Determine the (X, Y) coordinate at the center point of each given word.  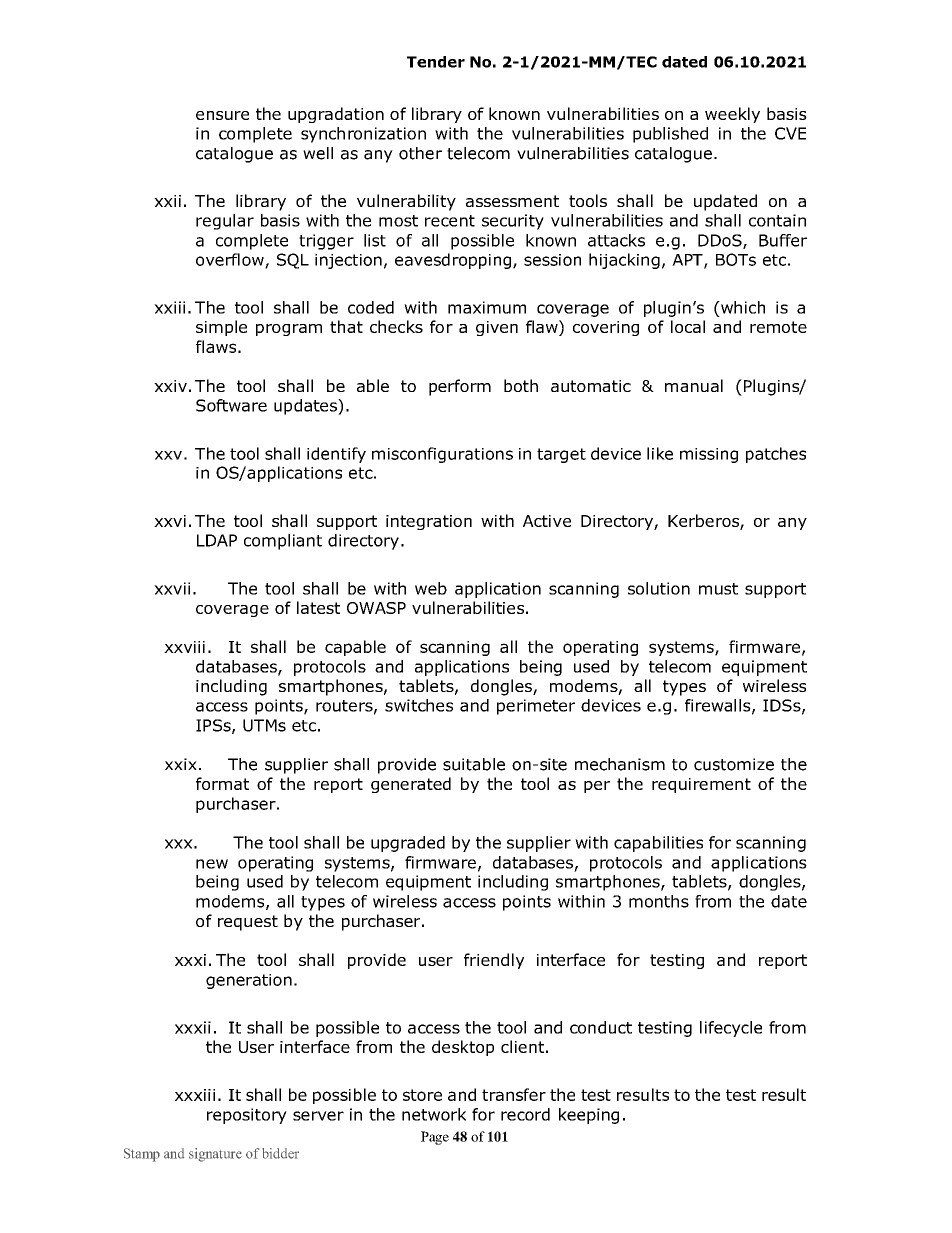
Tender (436, 62)
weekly (732, 115)
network (434, 1114)
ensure (222, 115)
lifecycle (731, 1029)
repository (247, 1116)
